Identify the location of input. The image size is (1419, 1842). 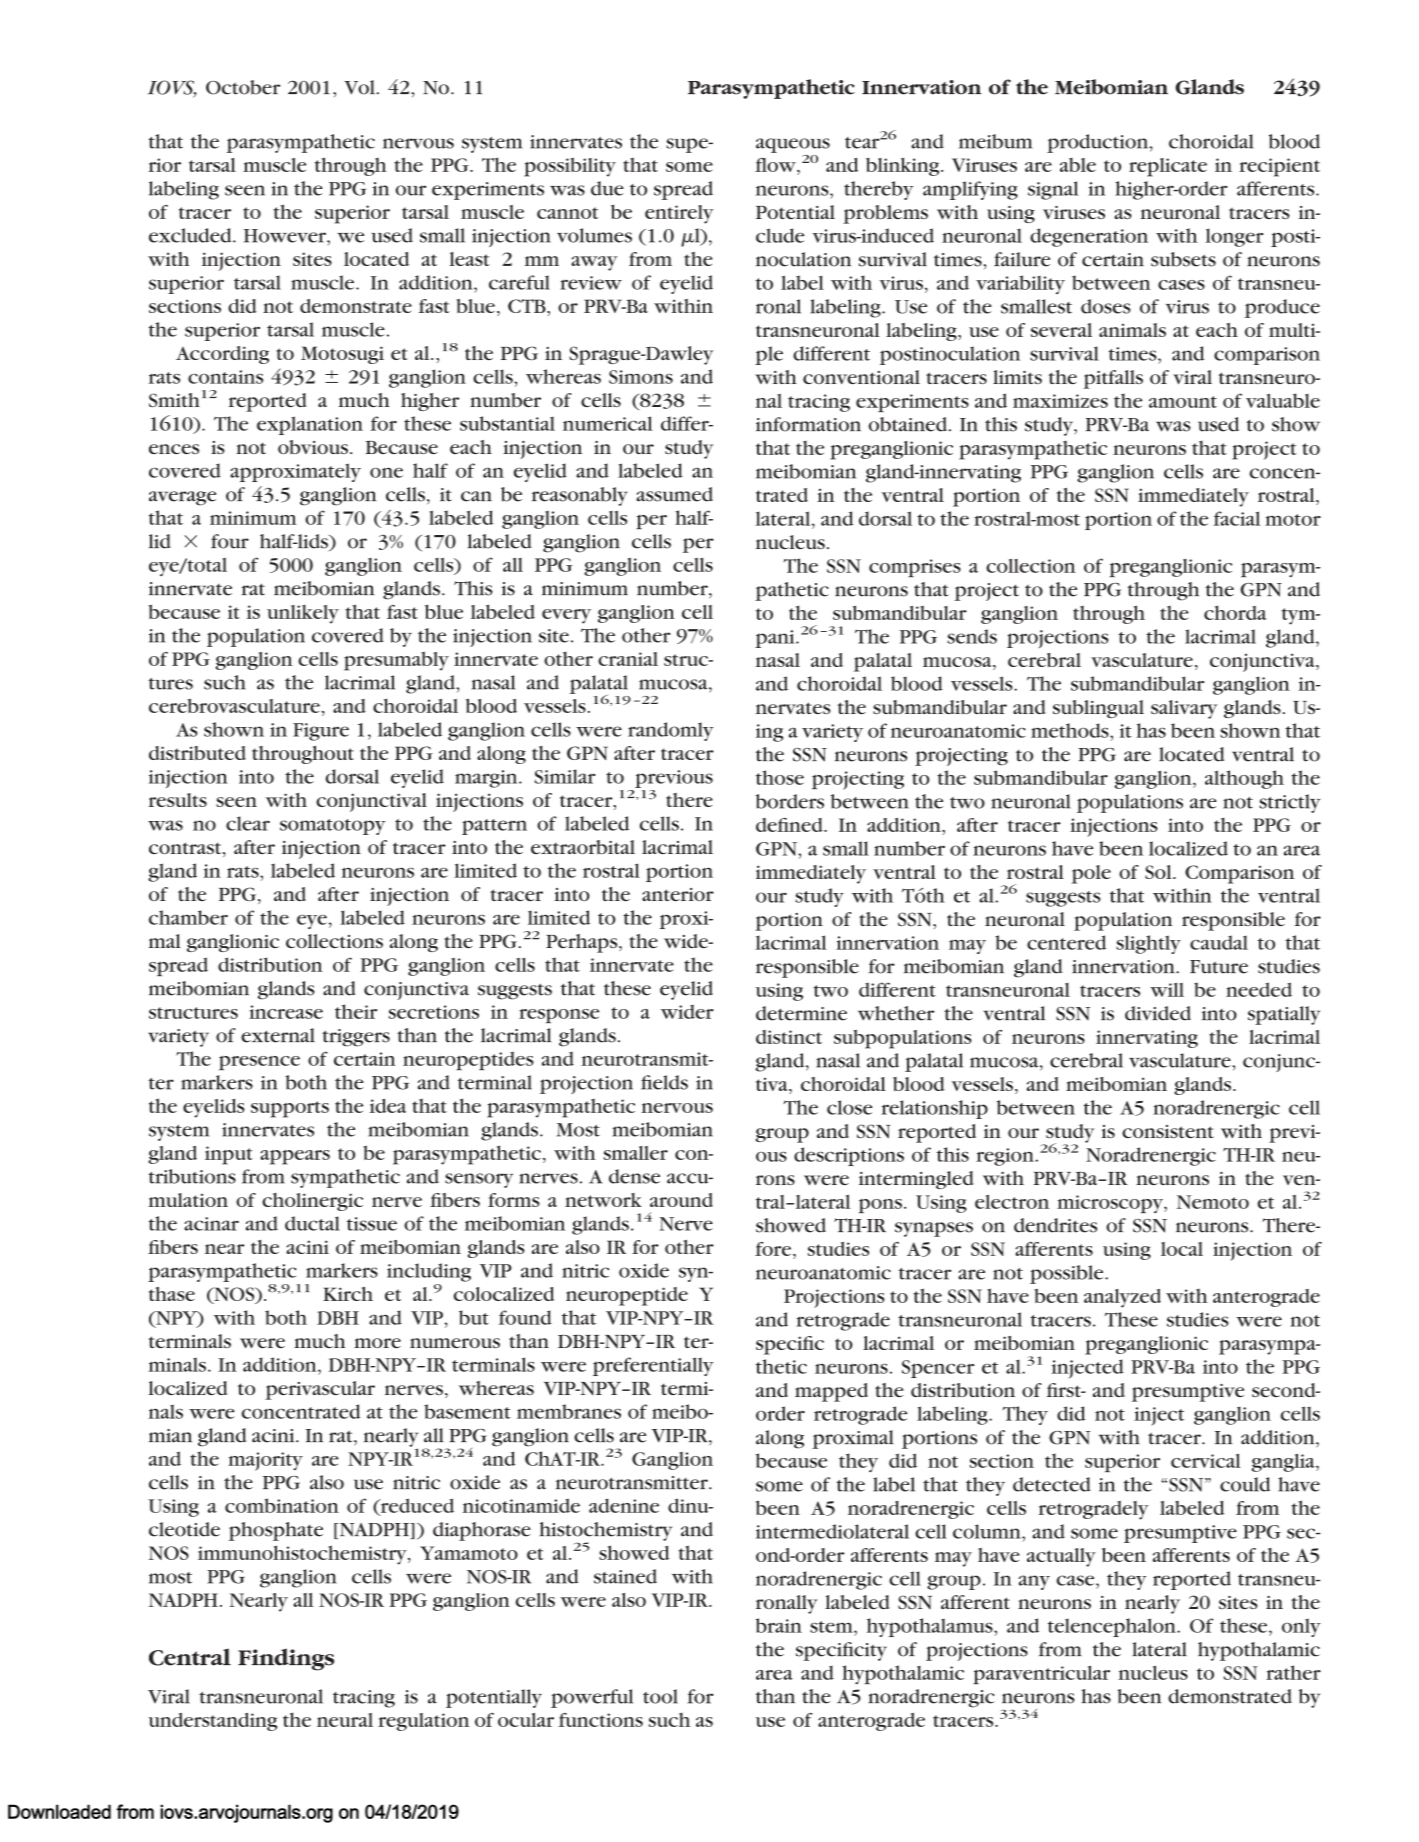
(229, 1155).
